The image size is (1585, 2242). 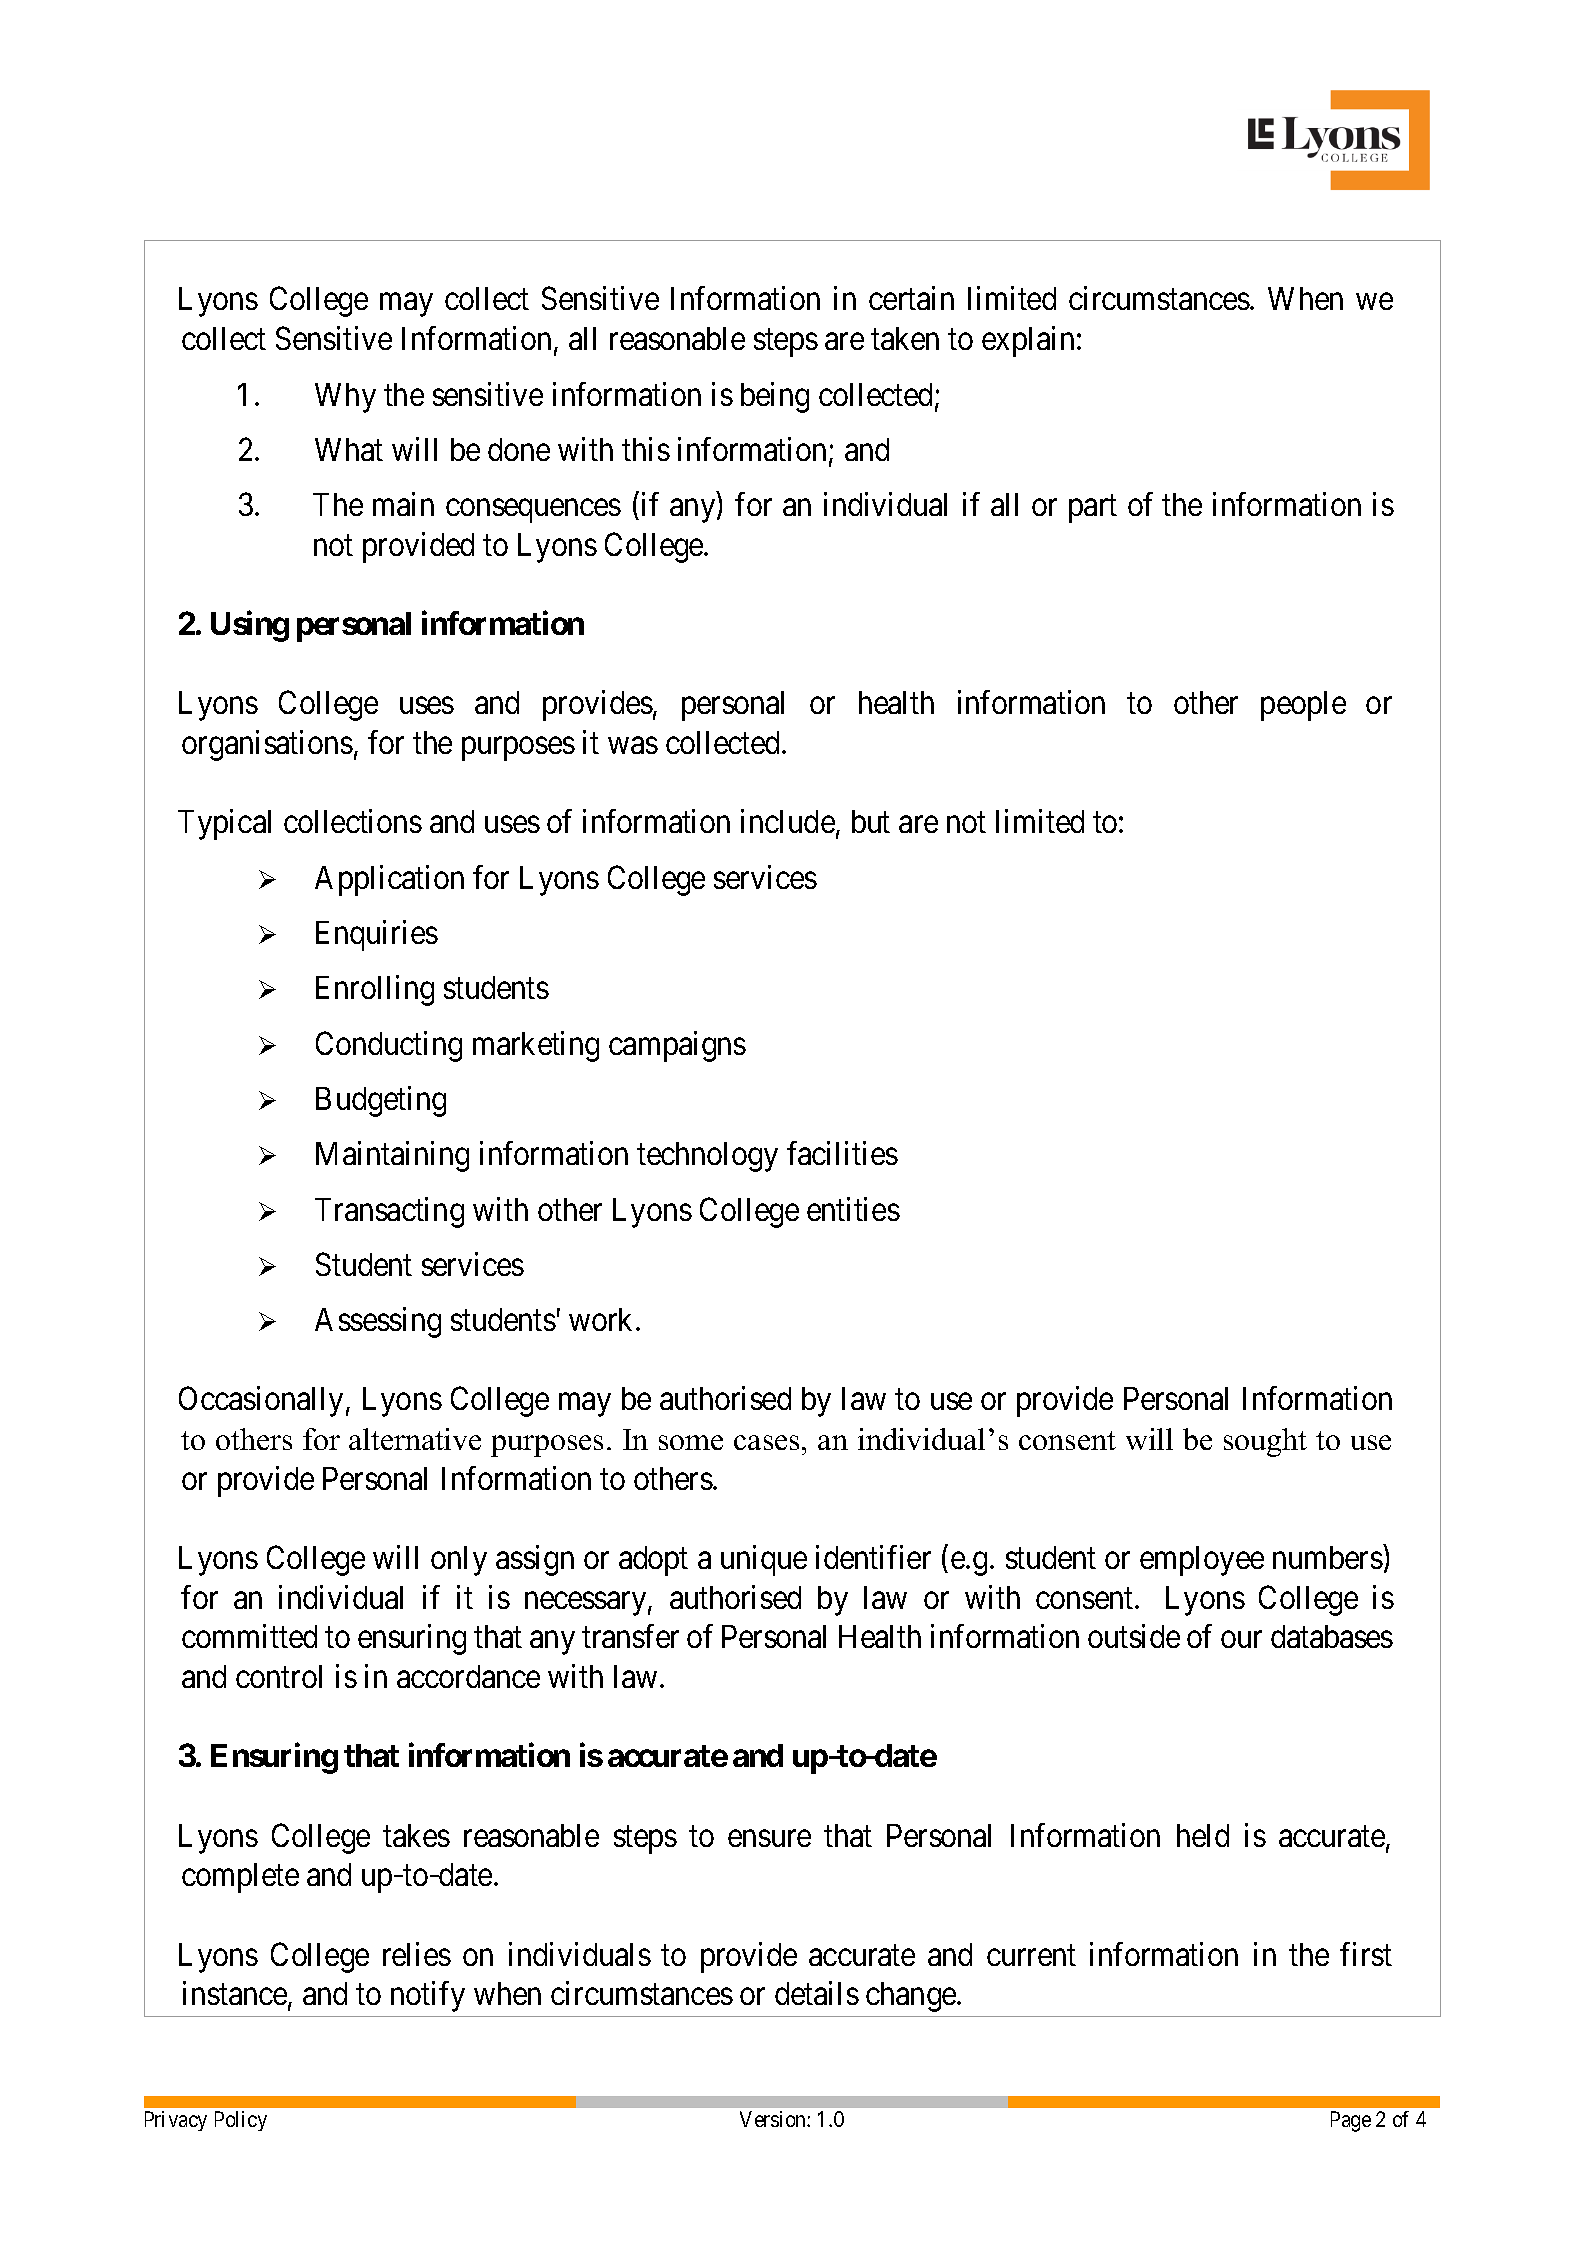 I want to click on our, so click(x=1241, y=1640).
